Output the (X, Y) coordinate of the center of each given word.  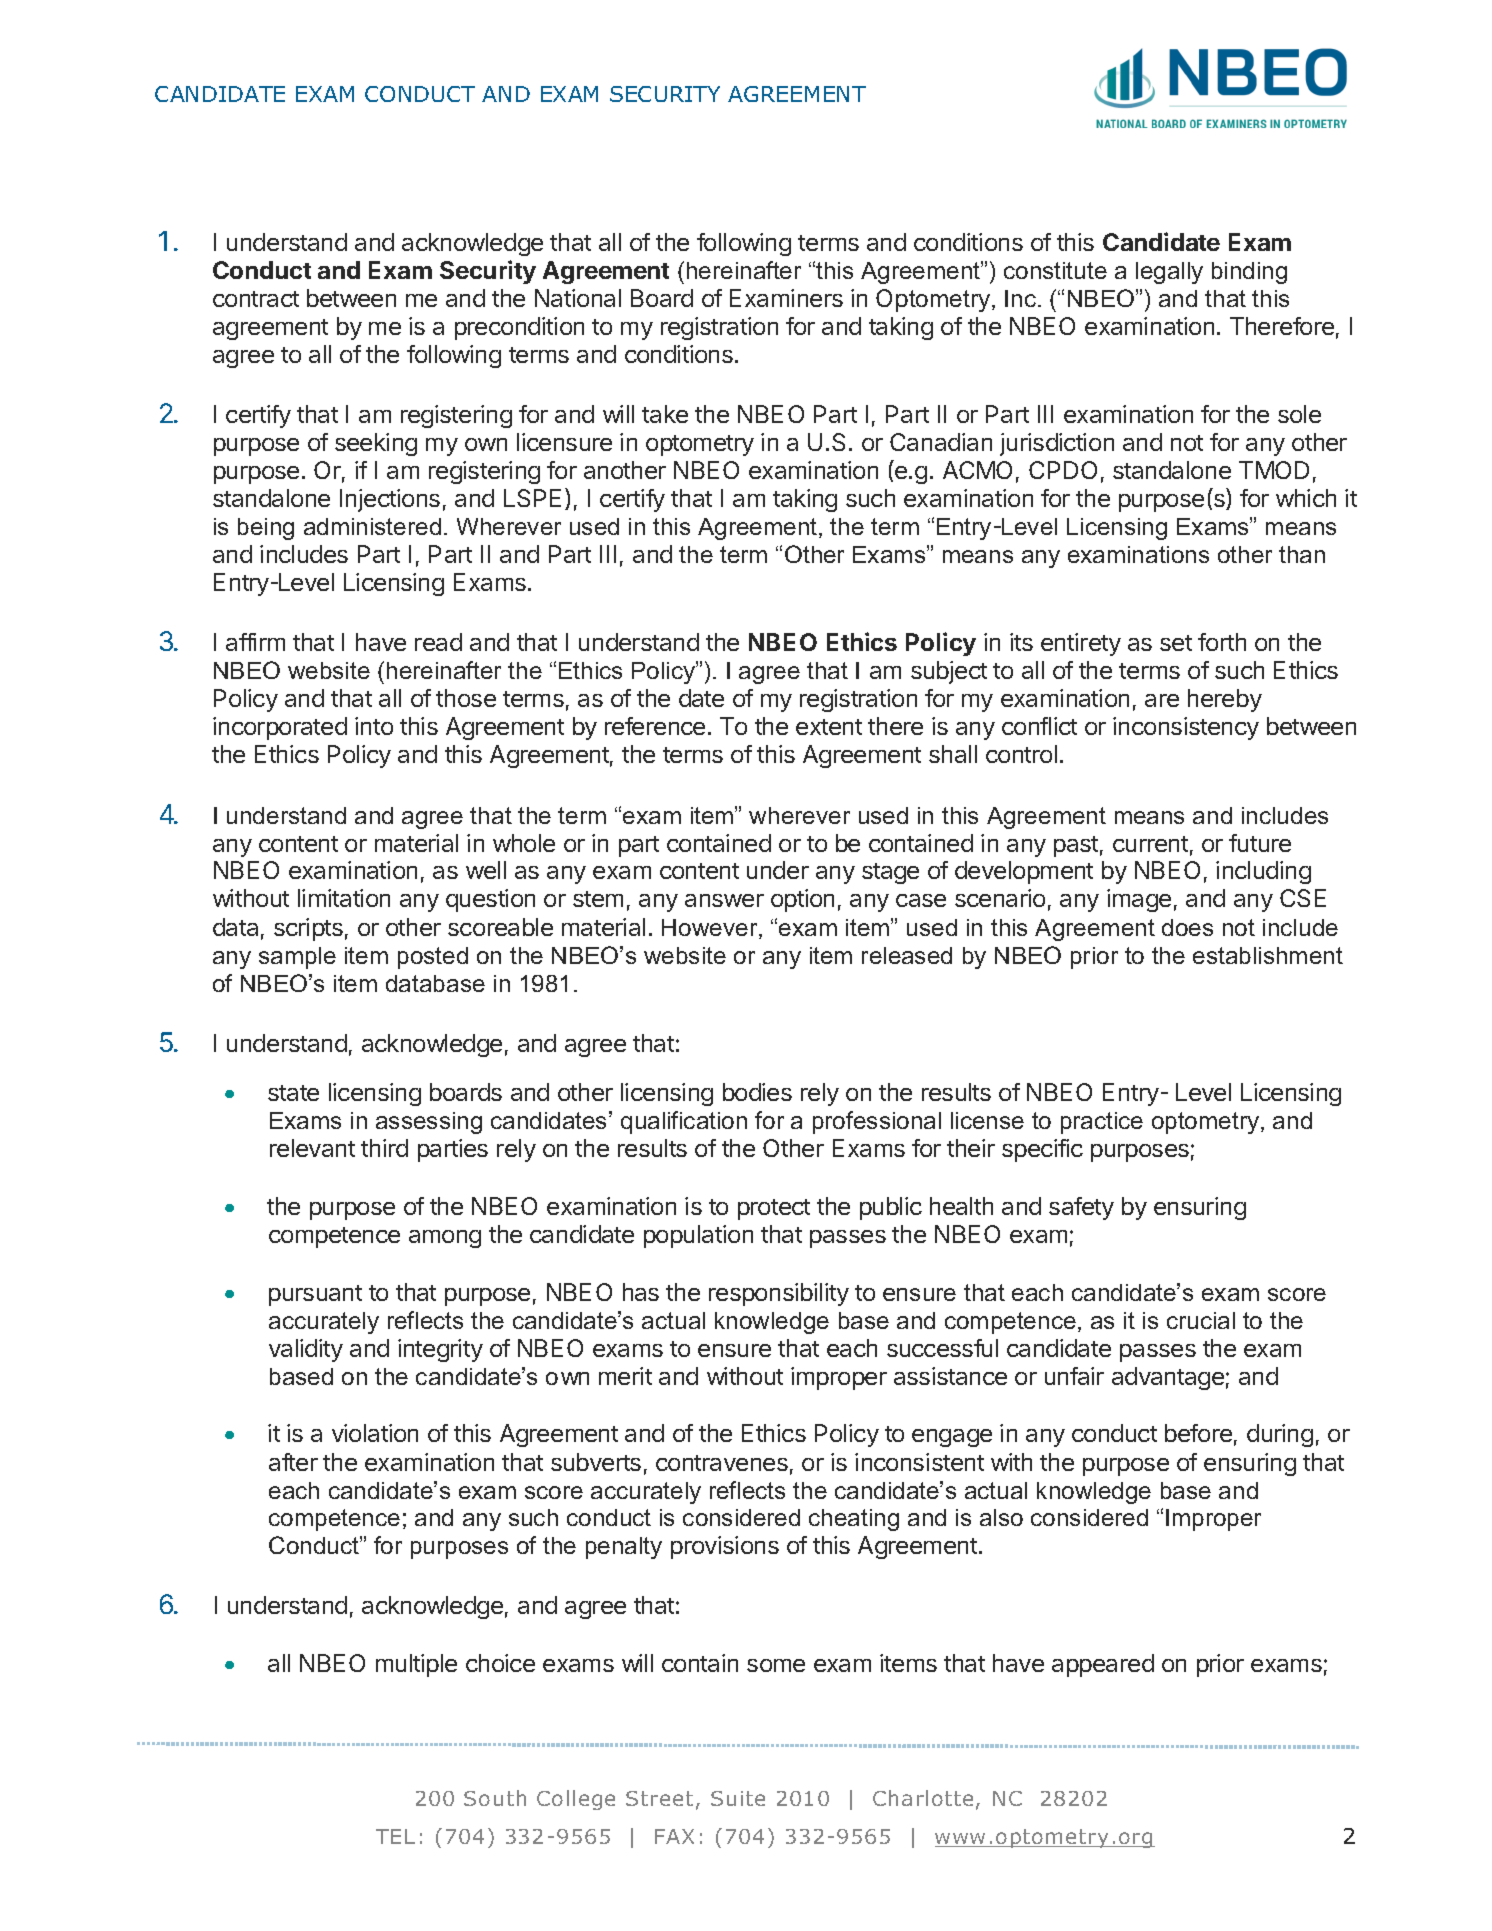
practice (1102, 1123)
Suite (738, 1798)
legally (1169, 273)
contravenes (722, 1463)
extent (829, 727)
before (1198, 1433)
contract (256, 299)
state (293, 1093)
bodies (757, 1092)
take (665, 414)
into (374, 726)
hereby (1225, 700)
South (495, 1798)
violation (375, 1433)
